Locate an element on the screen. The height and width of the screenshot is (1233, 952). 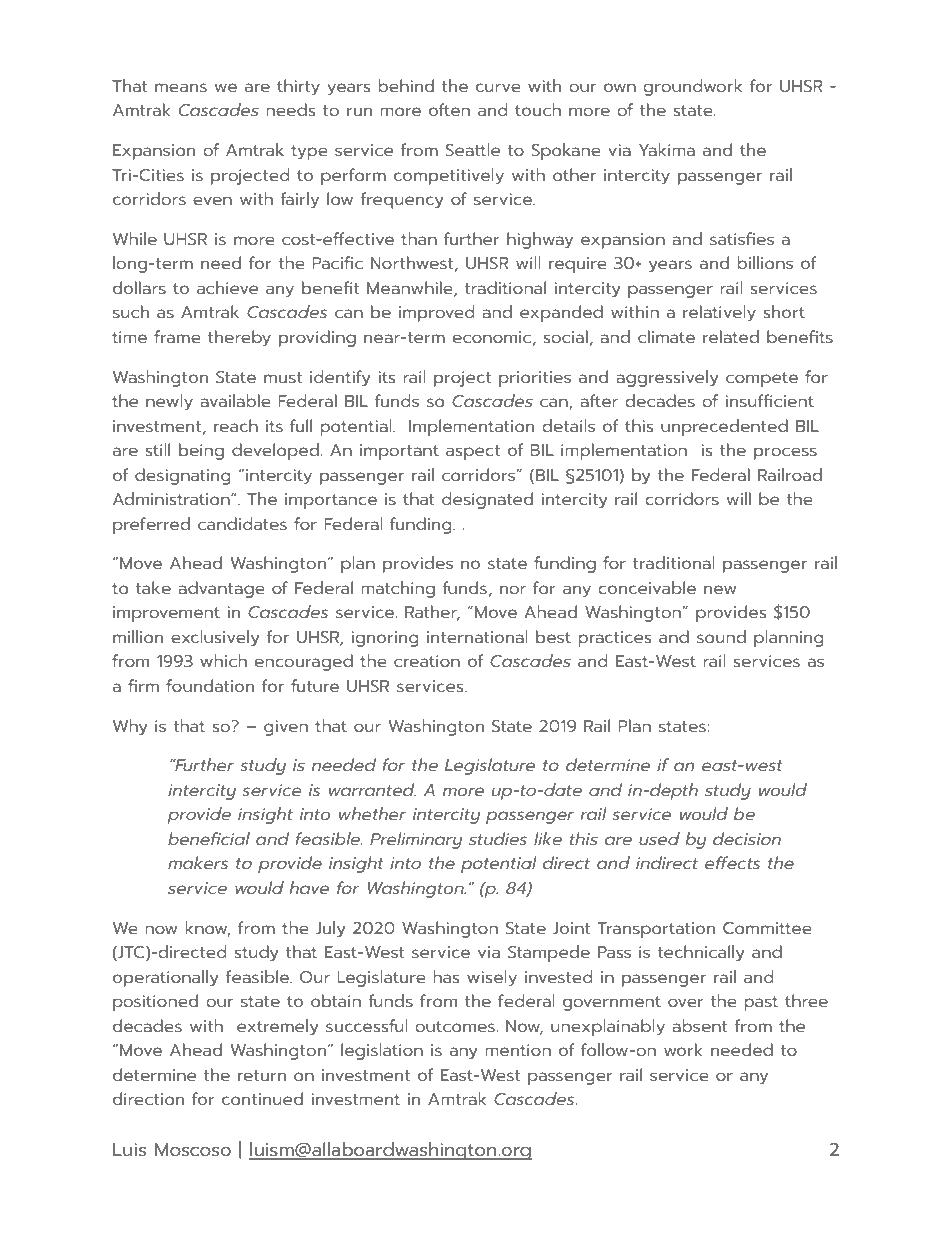
return is located at coordinates (262, 1075).
